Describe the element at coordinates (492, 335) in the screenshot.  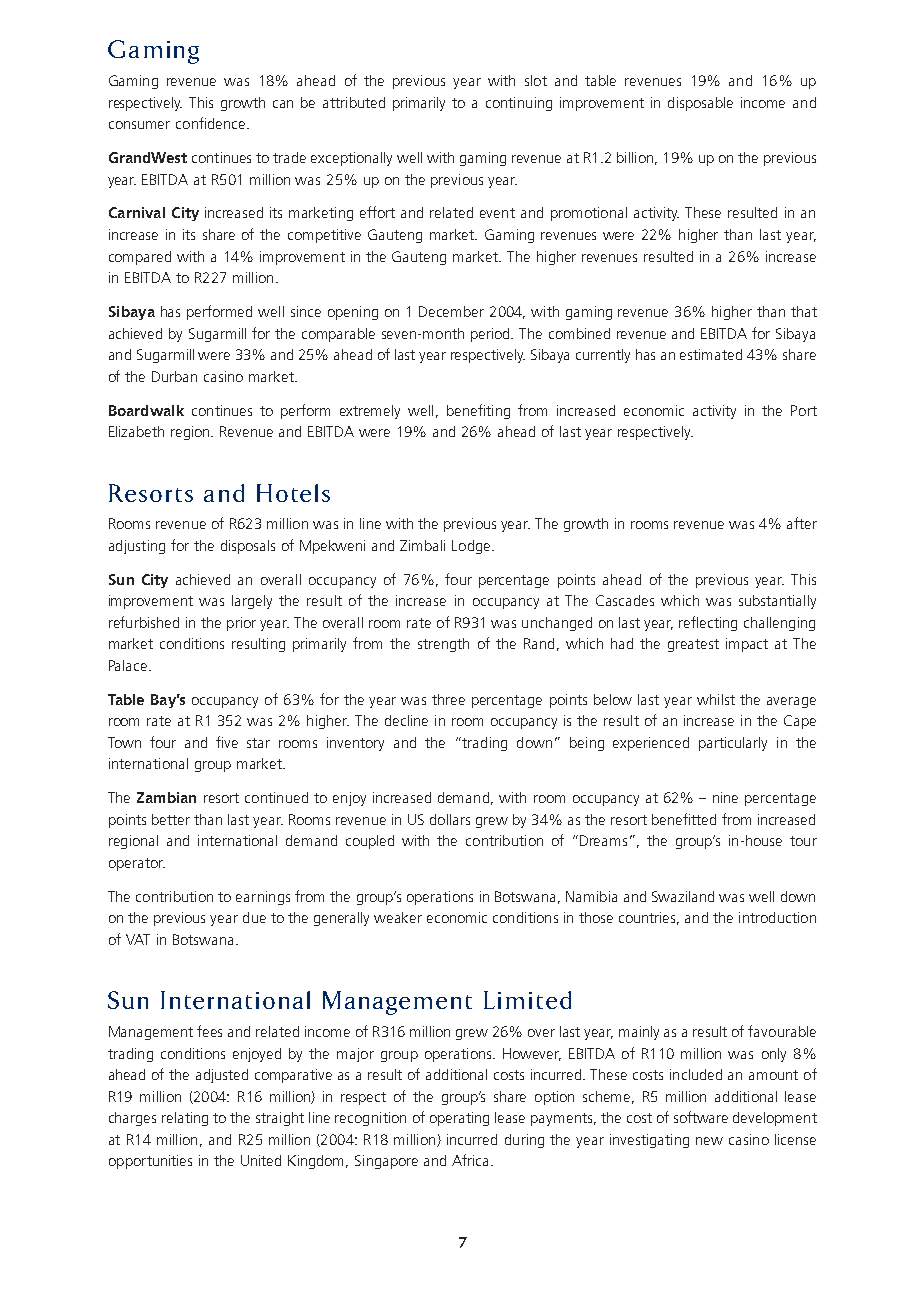
I see `period` at that location.
